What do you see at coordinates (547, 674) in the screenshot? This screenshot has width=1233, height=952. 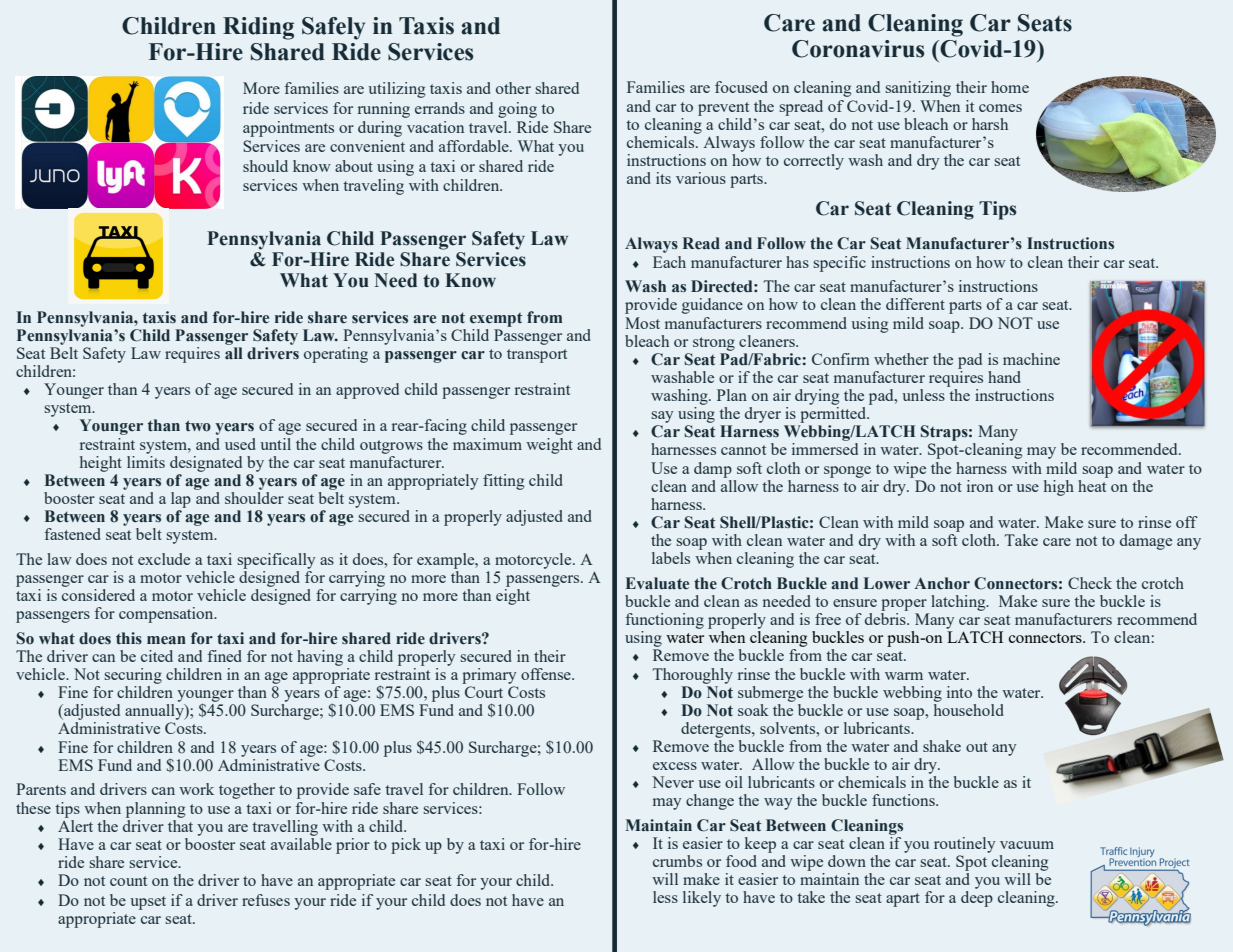 I see `offense` at bounding box center [547, 674].
